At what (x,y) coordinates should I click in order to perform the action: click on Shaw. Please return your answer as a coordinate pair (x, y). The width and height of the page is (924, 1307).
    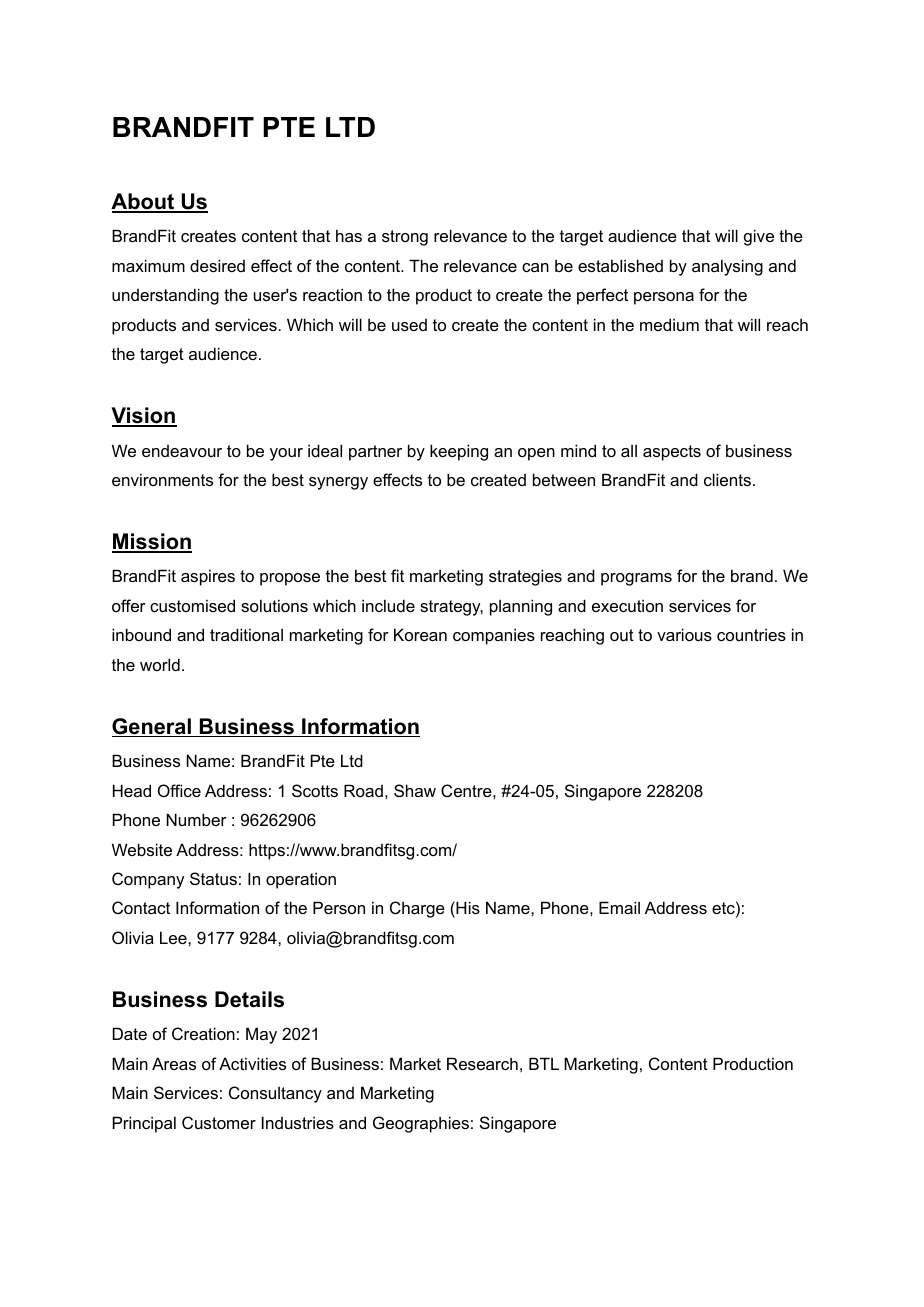
    Looking at the image, I should click on (415, 790).
